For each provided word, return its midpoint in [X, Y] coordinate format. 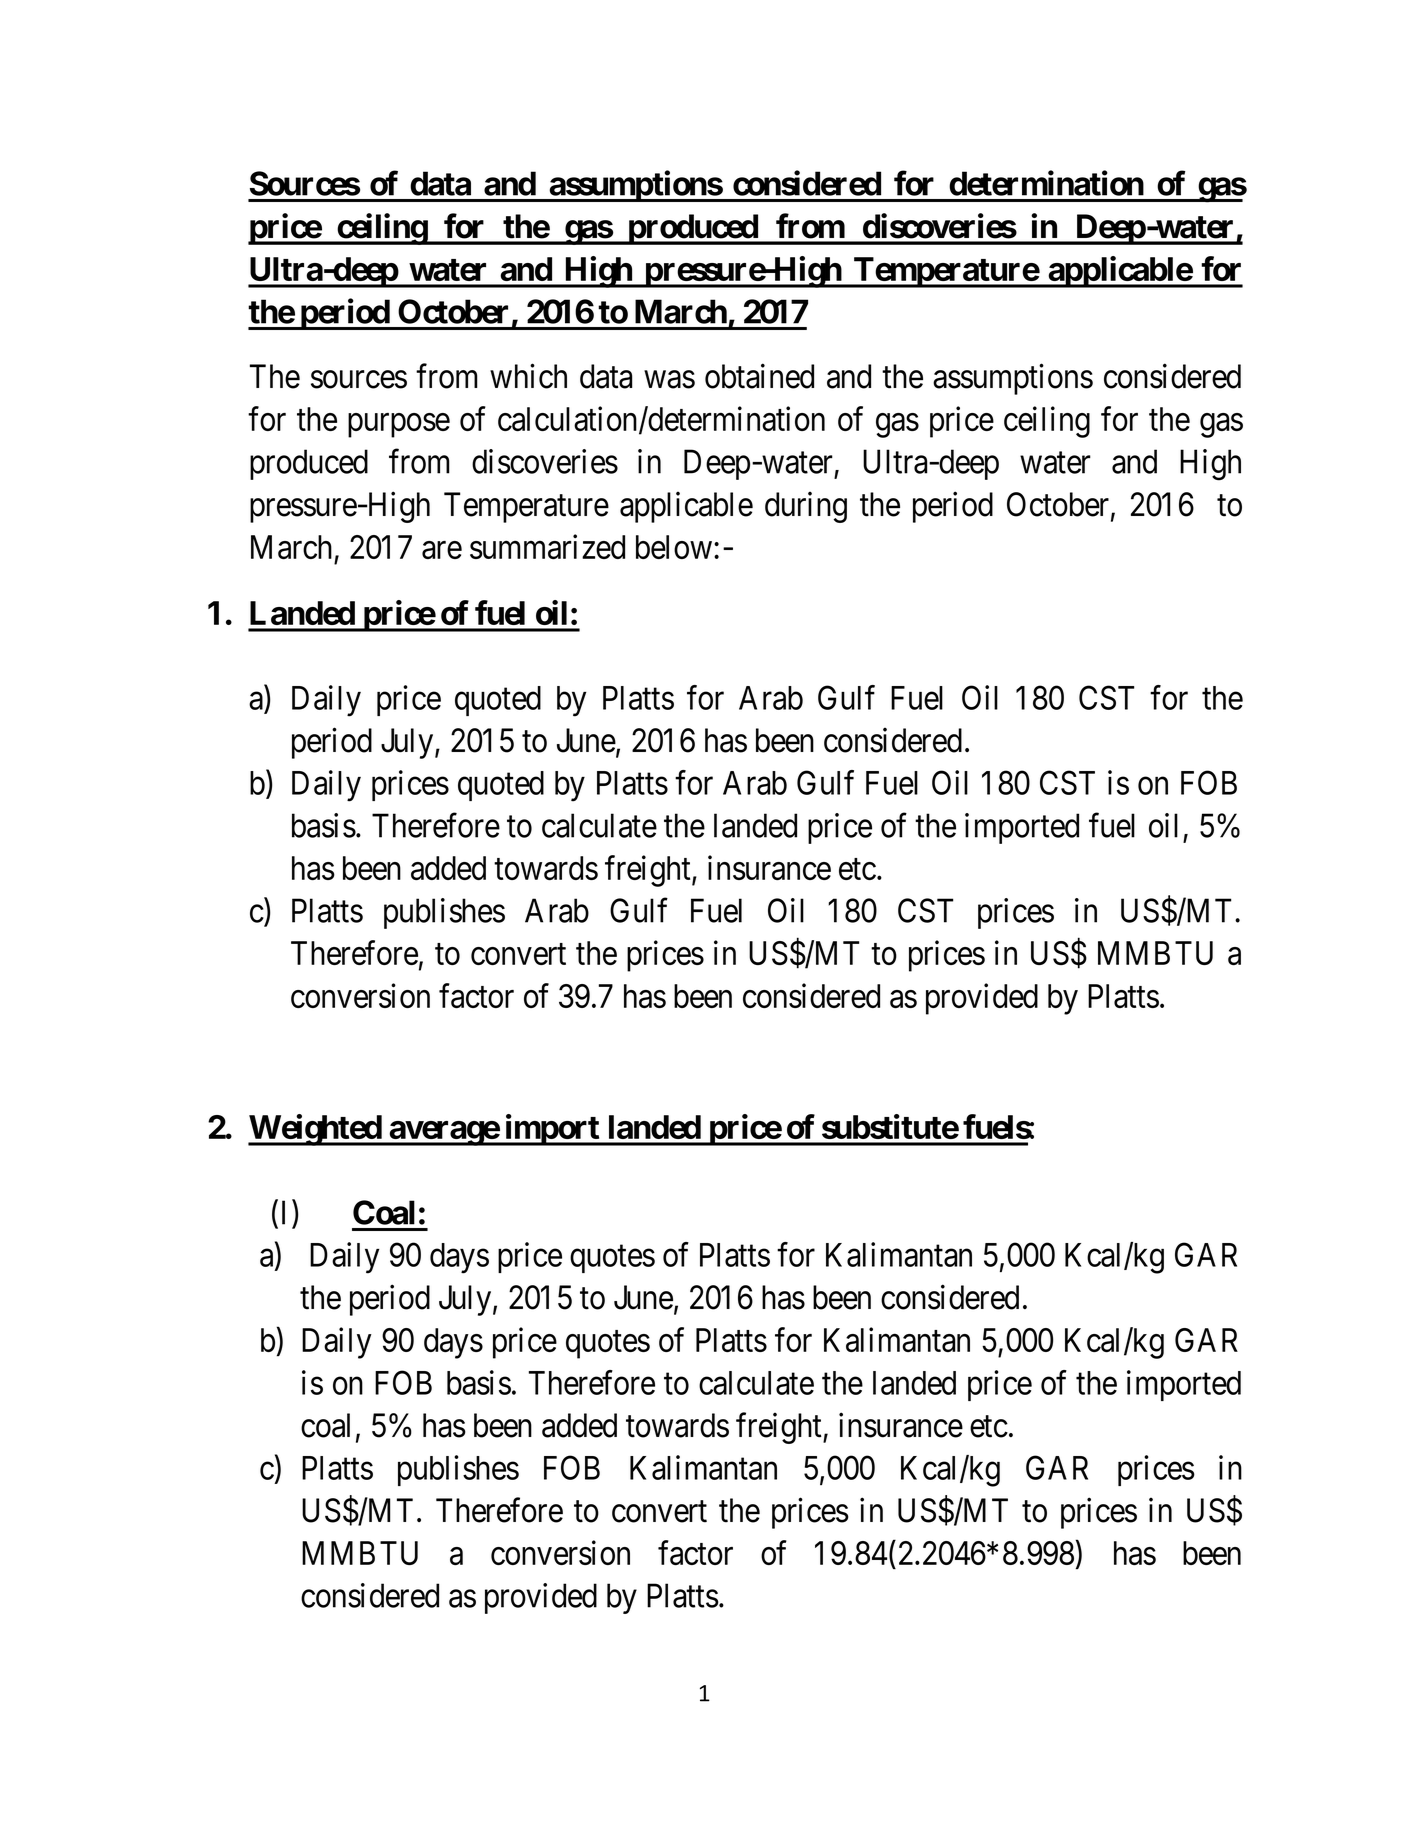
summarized [547, 546]
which [528, 376]
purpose [399, 426]
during [806, 507]
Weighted [315, 1130]
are [442, 550]
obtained [759, 376]
